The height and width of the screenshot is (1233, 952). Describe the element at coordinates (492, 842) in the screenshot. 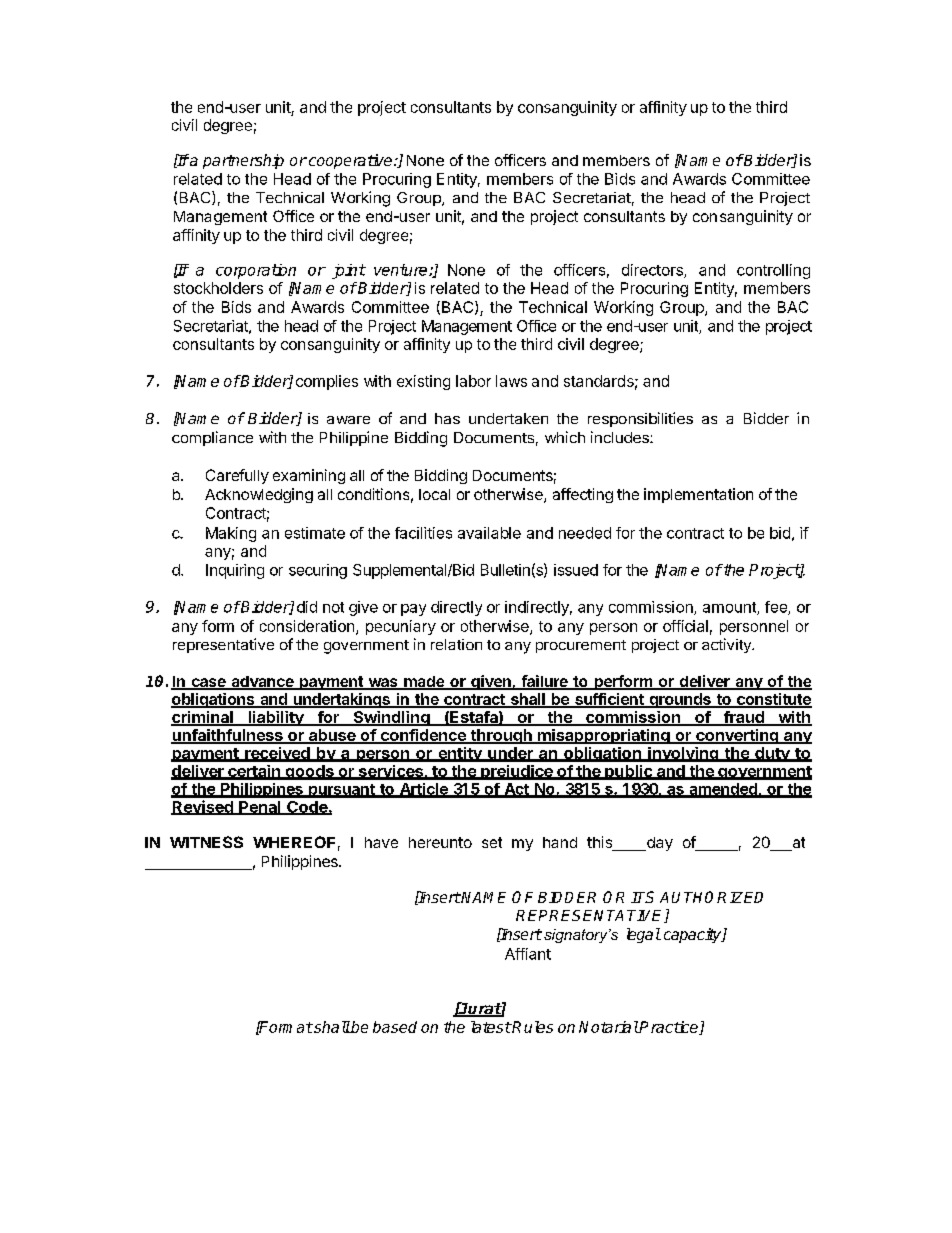

I see `set` at that location.
